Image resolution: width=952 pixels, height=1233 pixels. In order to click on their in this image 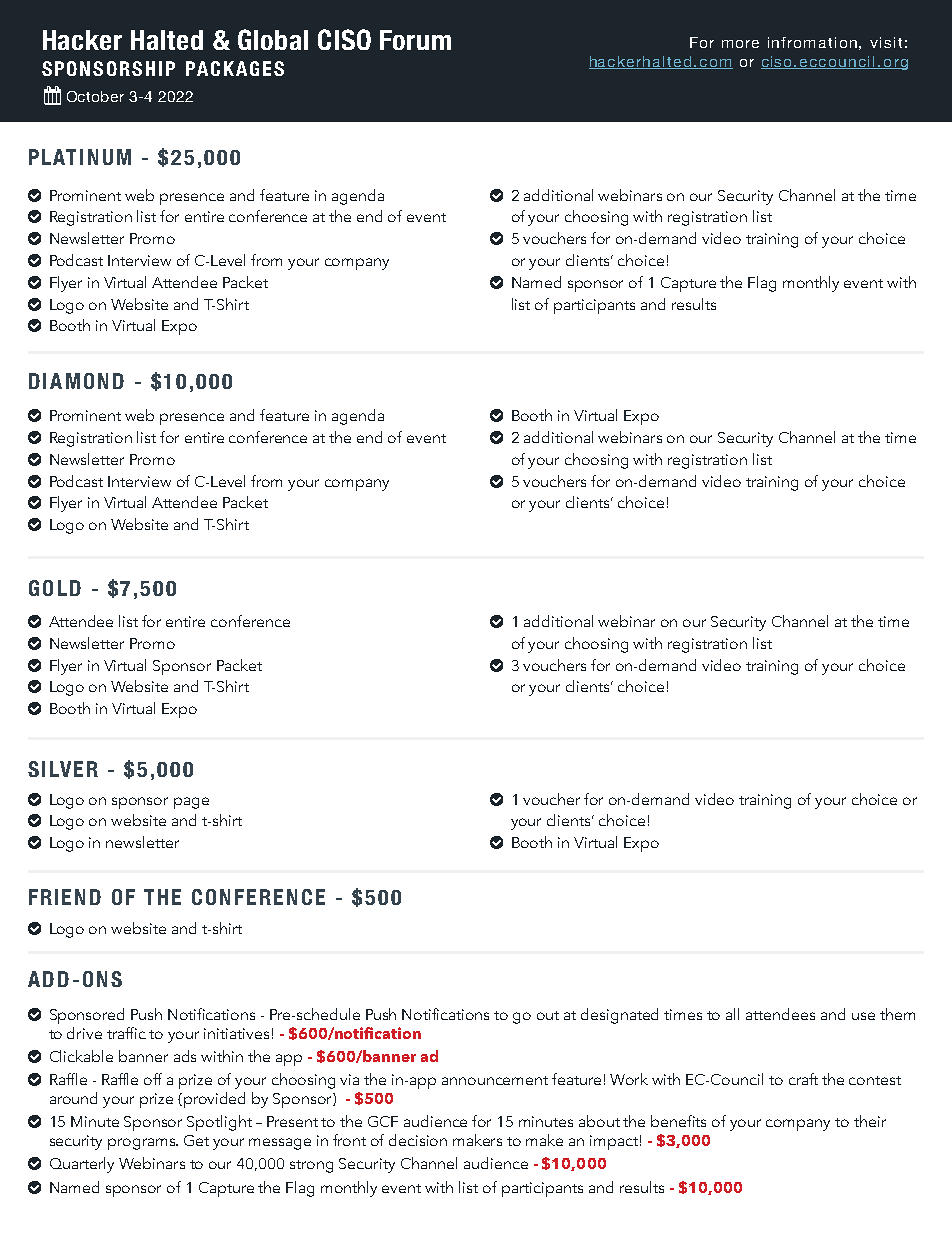, I will do `click(870, 1121)`.
